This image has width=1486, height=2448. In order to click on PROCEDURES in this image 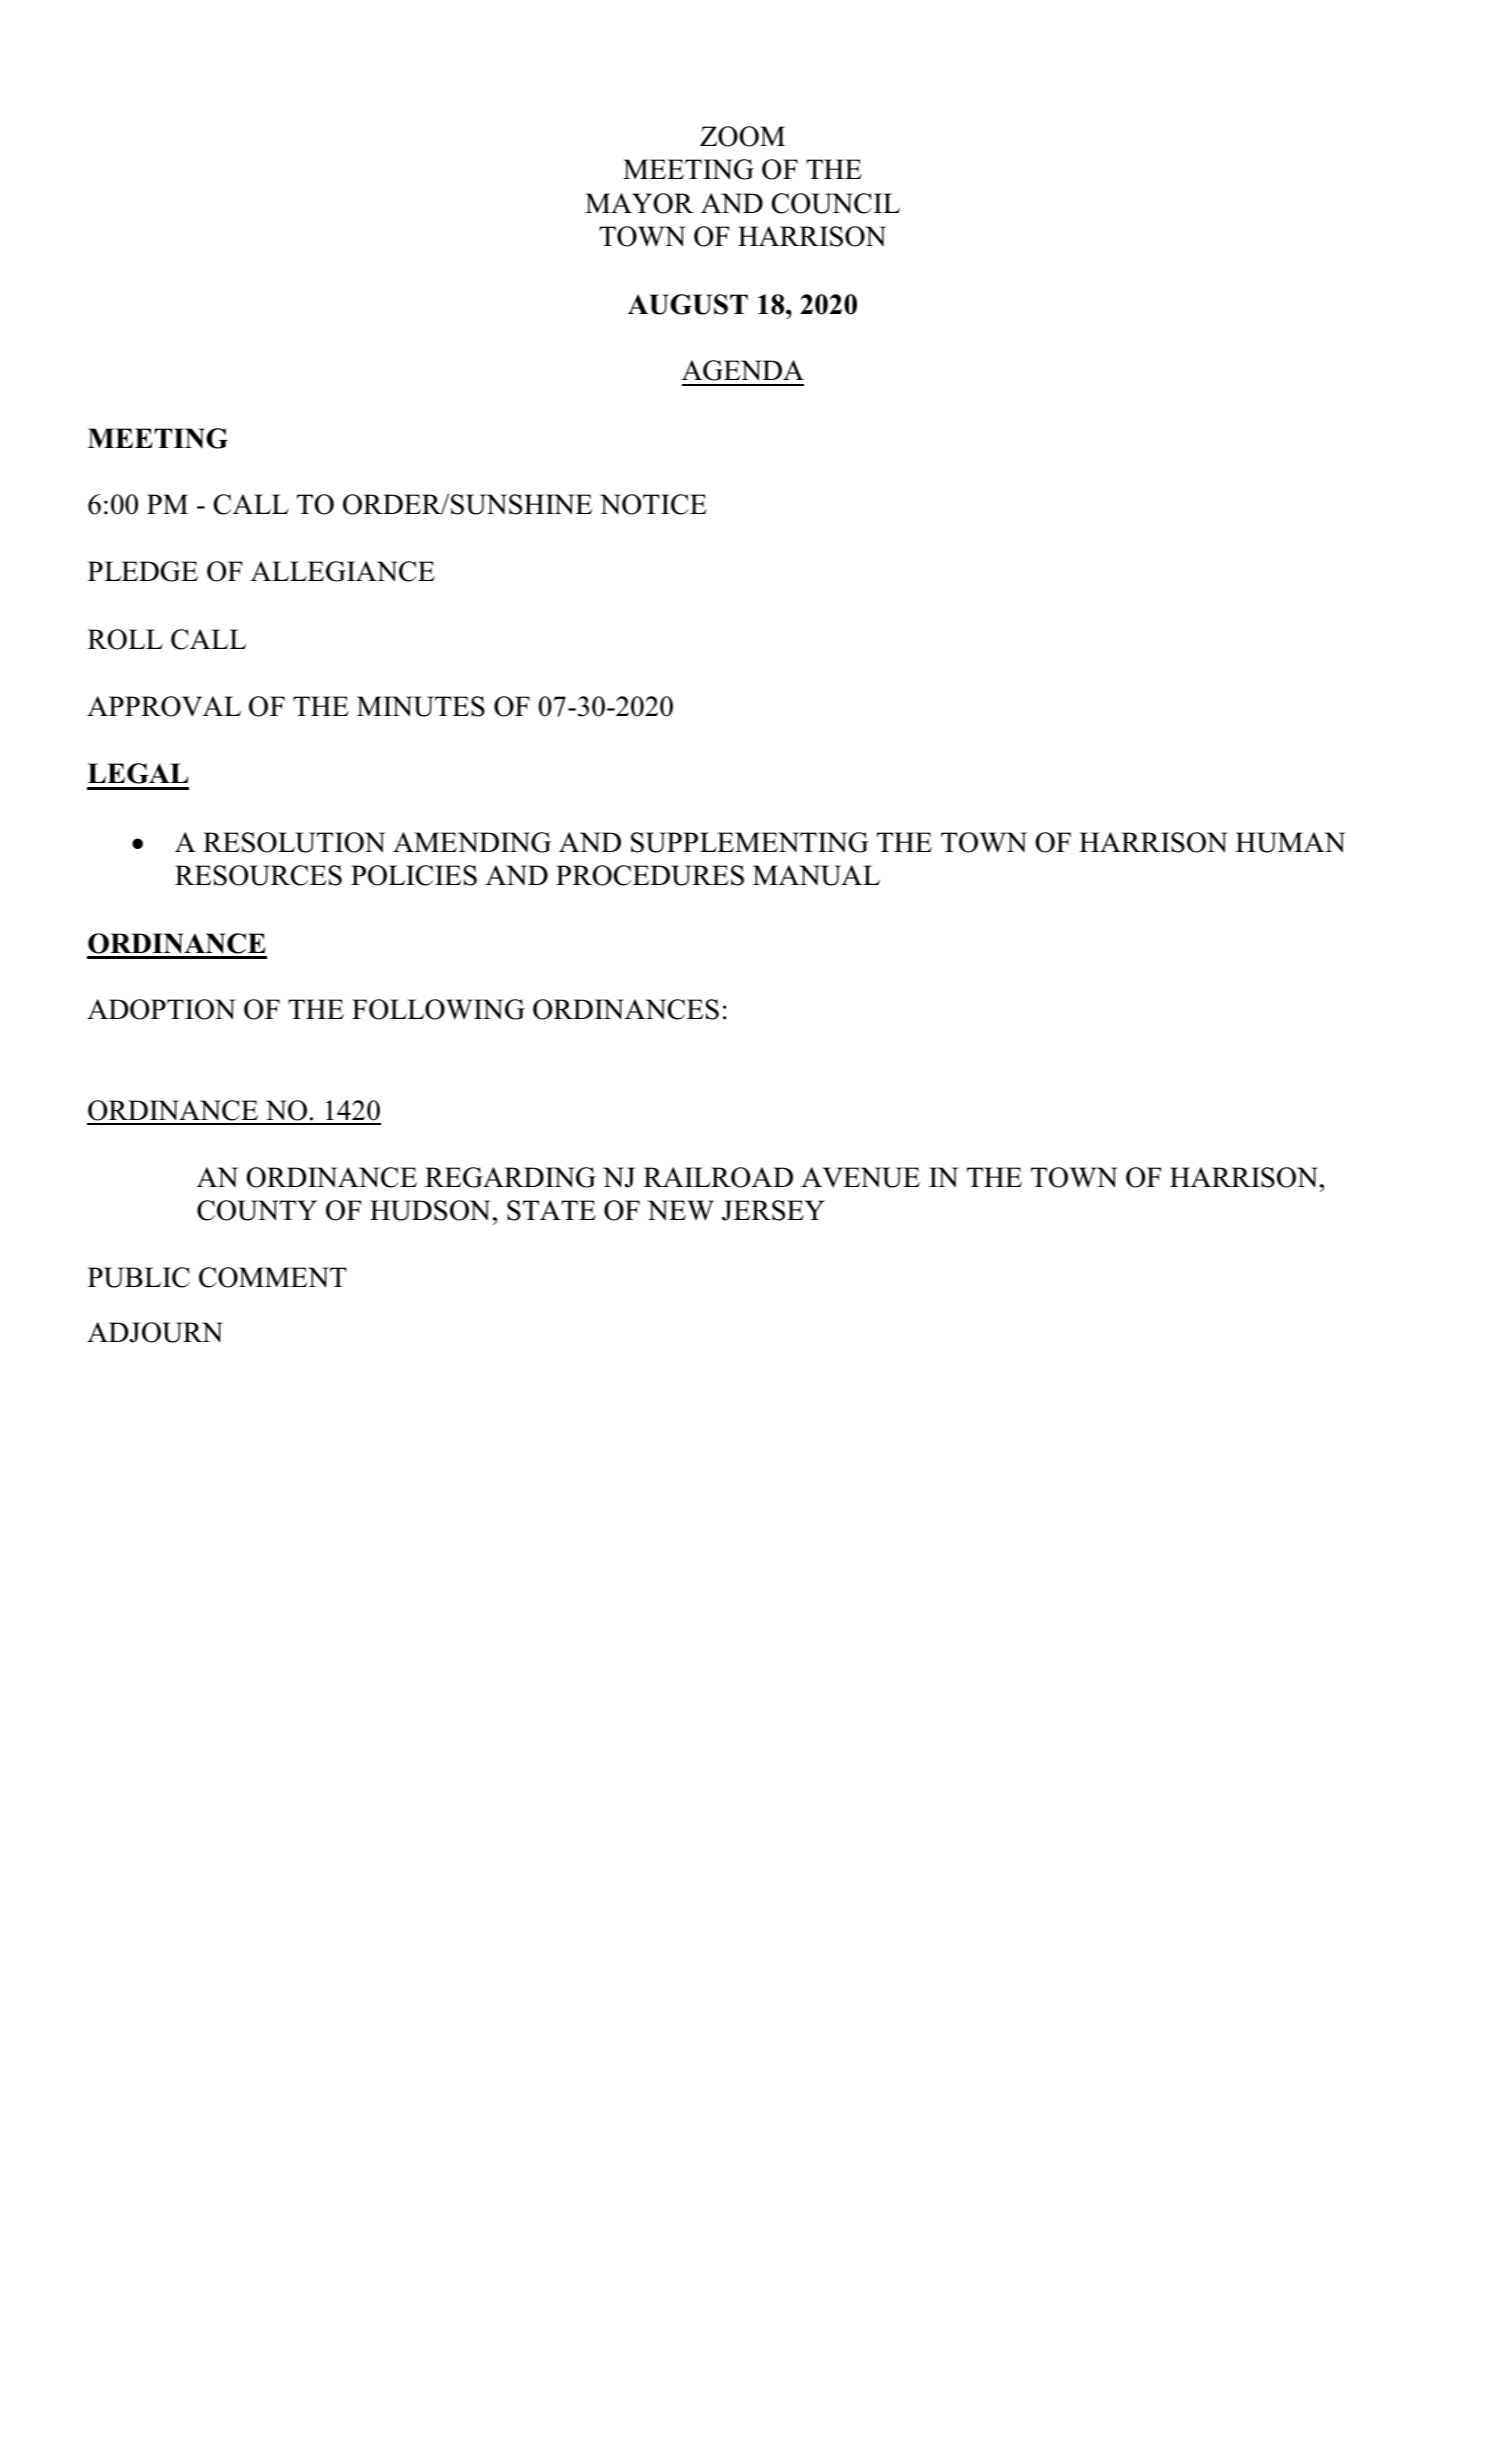, I will do `click(650, 875)`.
